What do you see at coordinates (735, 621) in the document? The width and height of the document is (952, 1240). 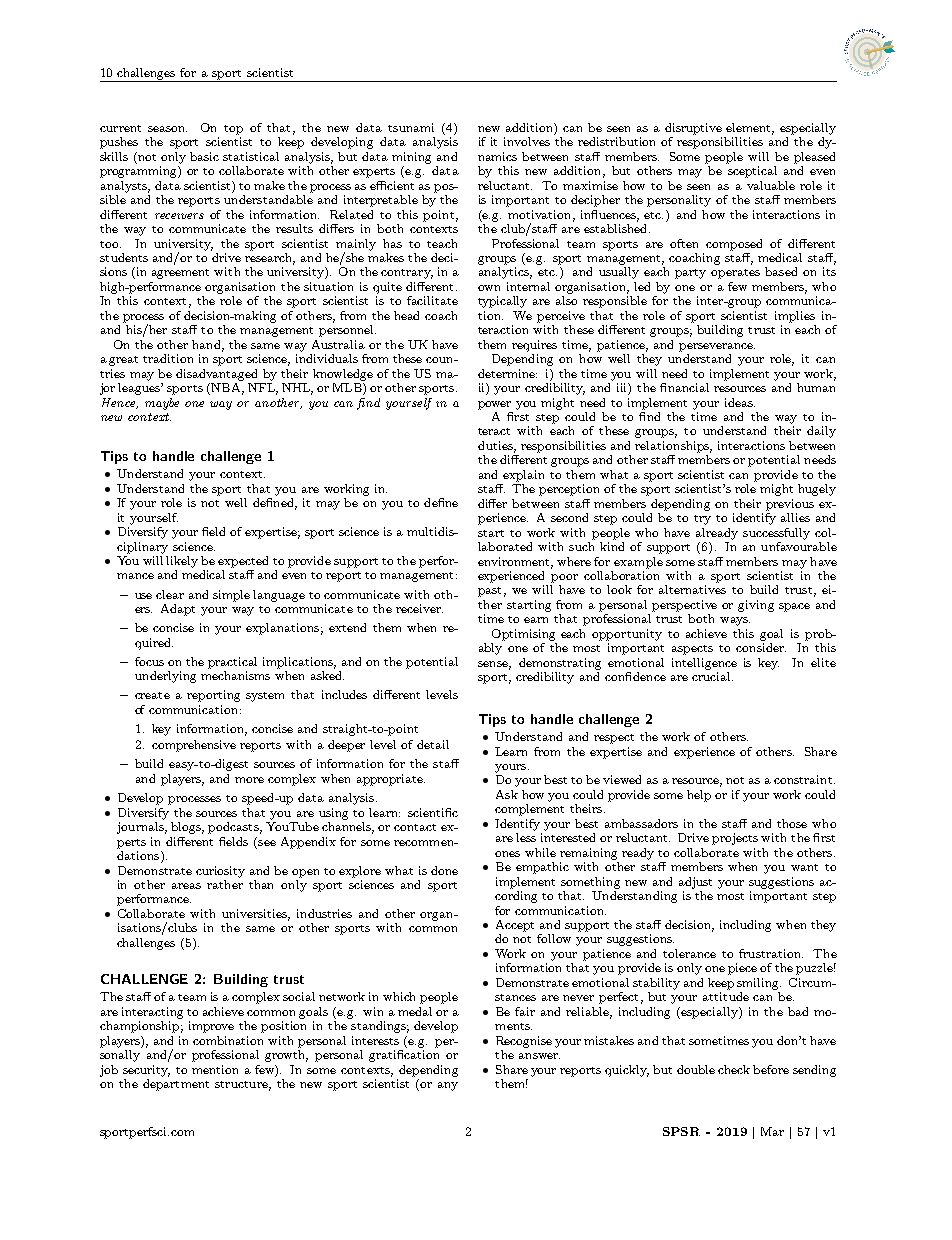 I see `ways` at bounding box center [735, 621].
